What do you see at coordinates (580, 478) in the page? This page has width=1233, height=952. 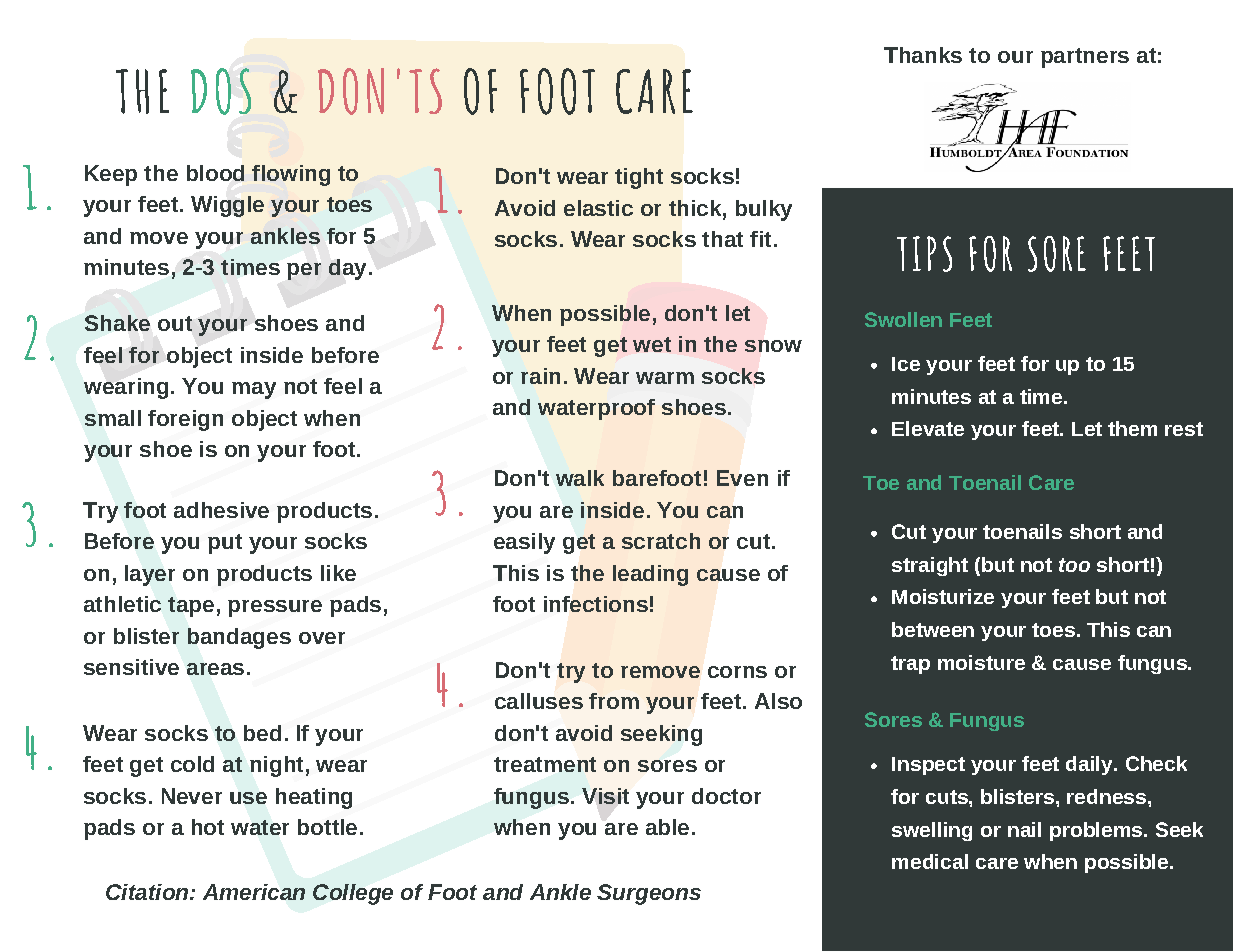 I see `walk` at bounding box center [580, 478].
